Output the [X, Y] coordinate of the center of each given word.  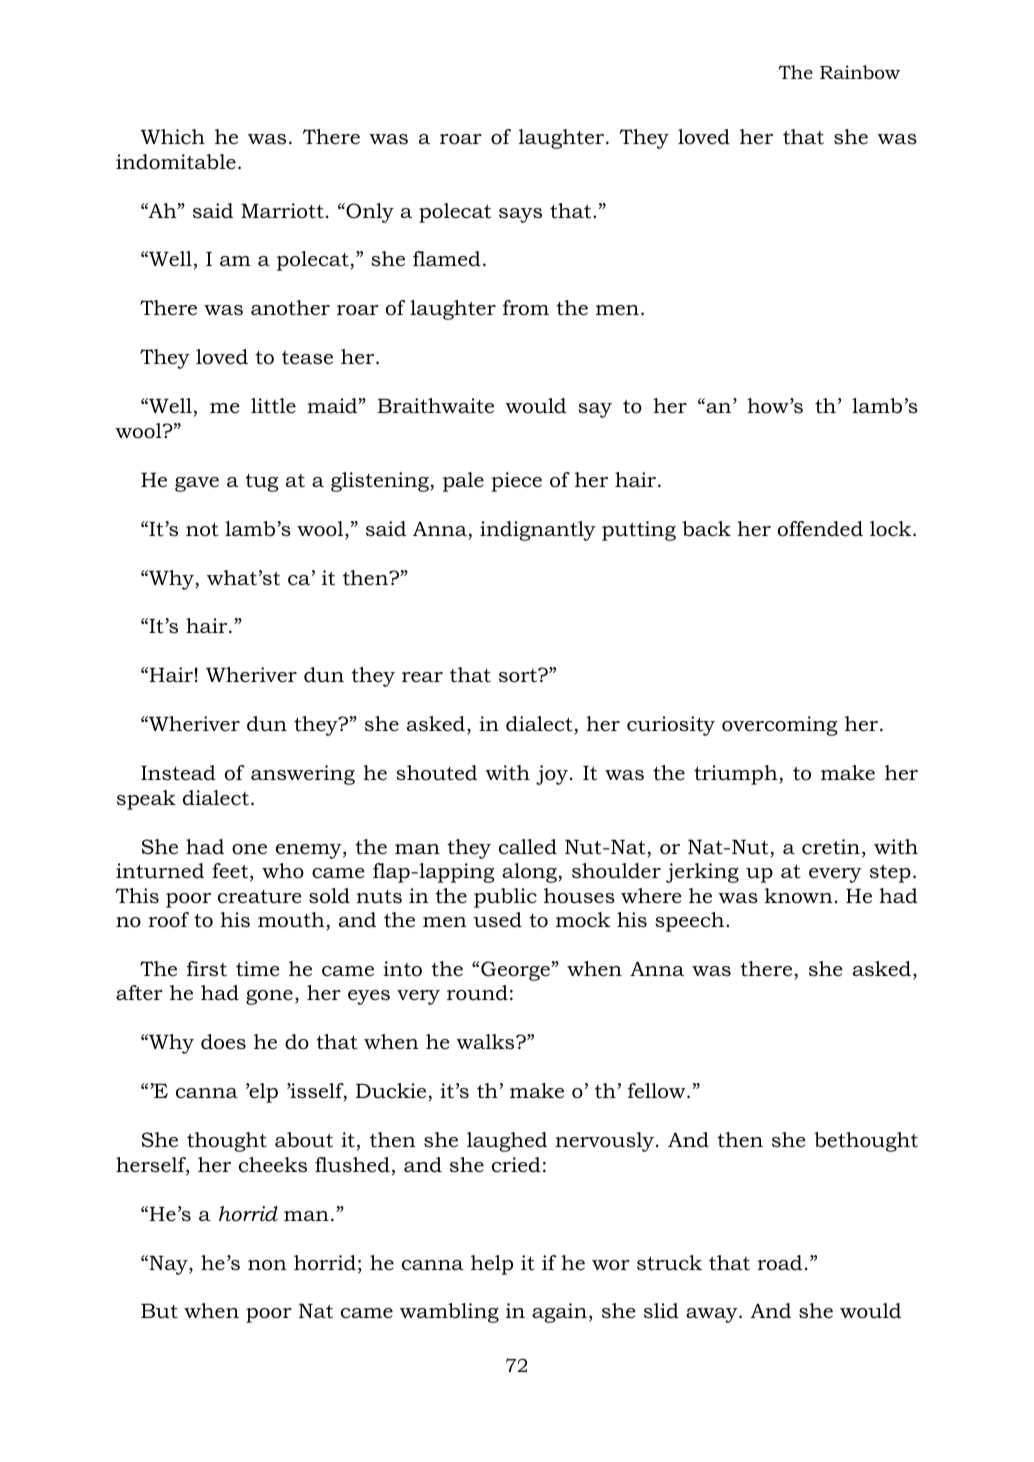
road [779, 1263]
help [492, 1265]
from [526, 308]
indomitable [176, 162]
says [520, 215]
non [267, 1265]
